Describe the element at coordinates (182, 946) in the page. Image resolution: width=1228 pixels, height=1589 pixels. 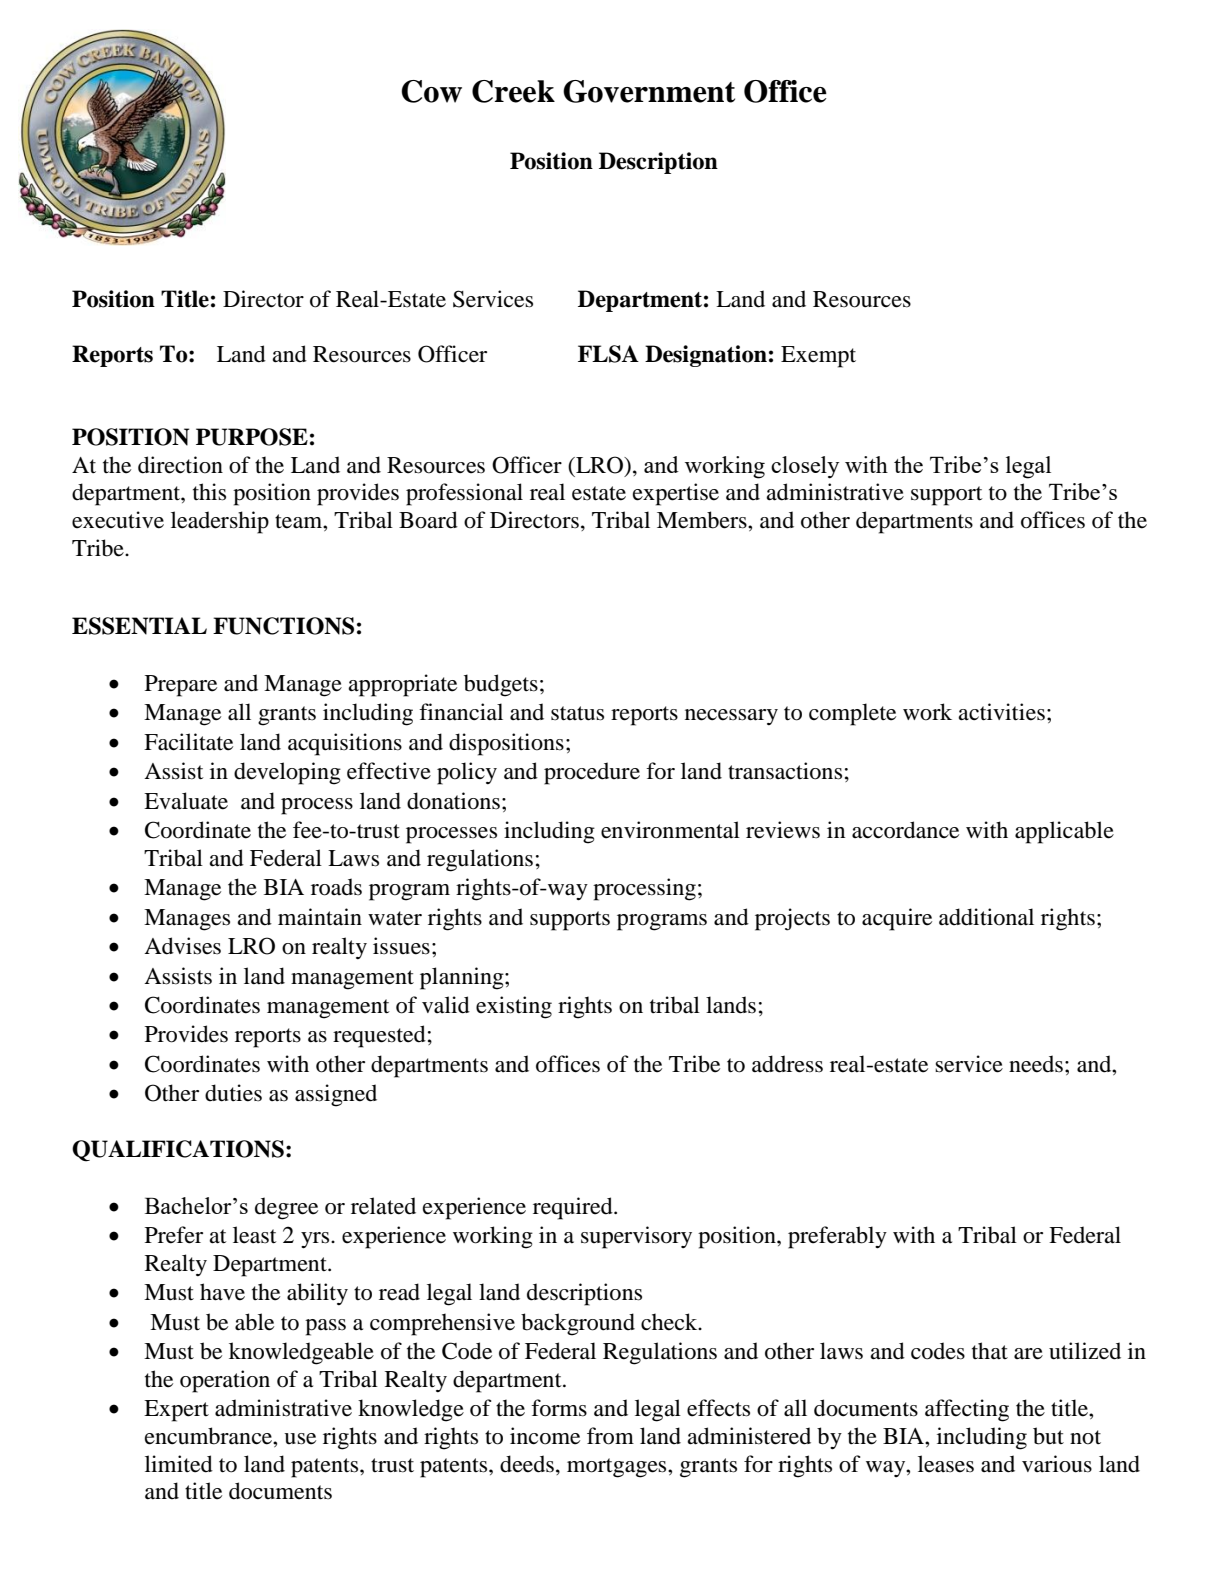
I see `Advises` at that location.
